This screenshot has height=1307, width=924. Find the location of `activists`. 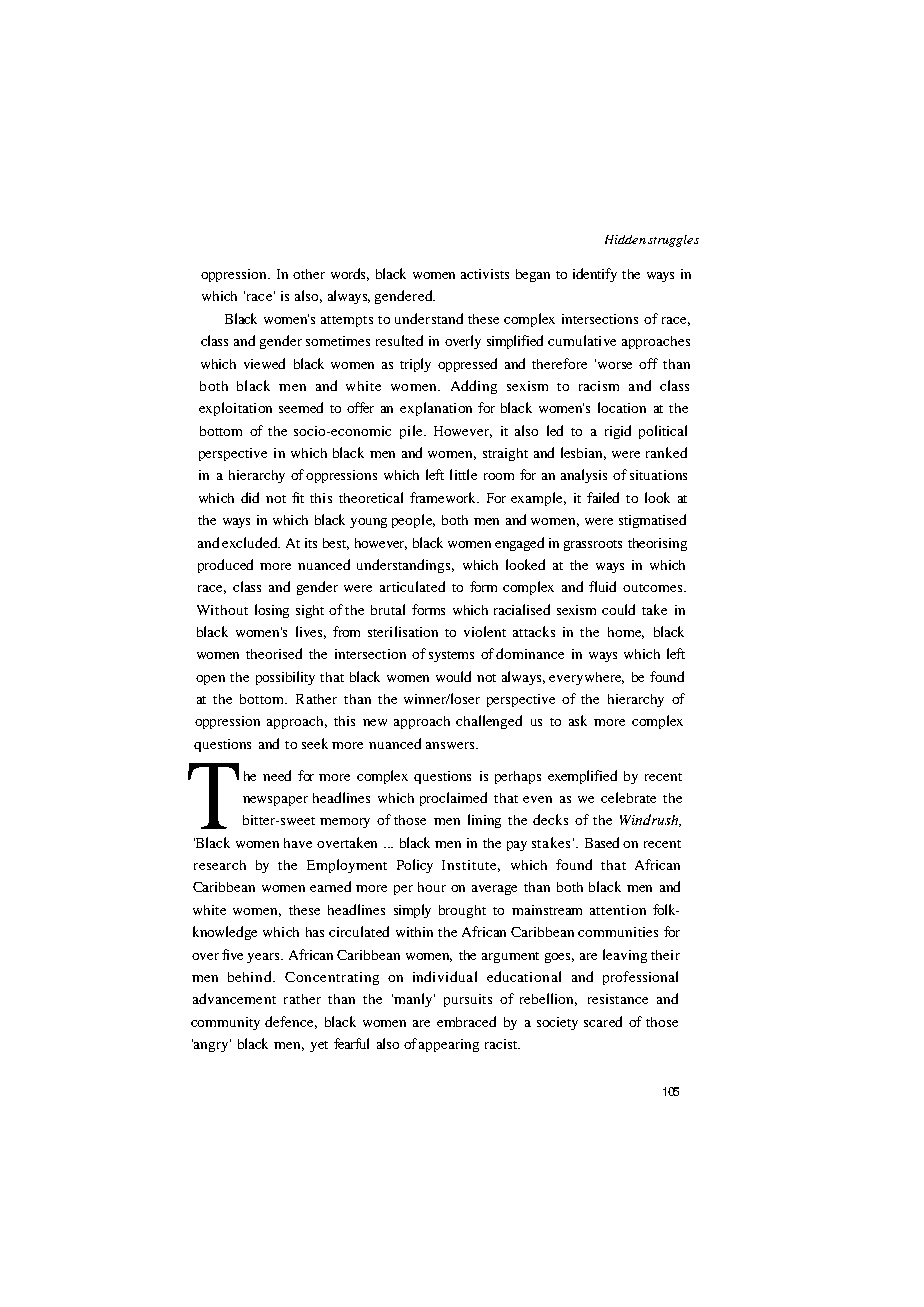

activists is located at coordinates (485, 274).
